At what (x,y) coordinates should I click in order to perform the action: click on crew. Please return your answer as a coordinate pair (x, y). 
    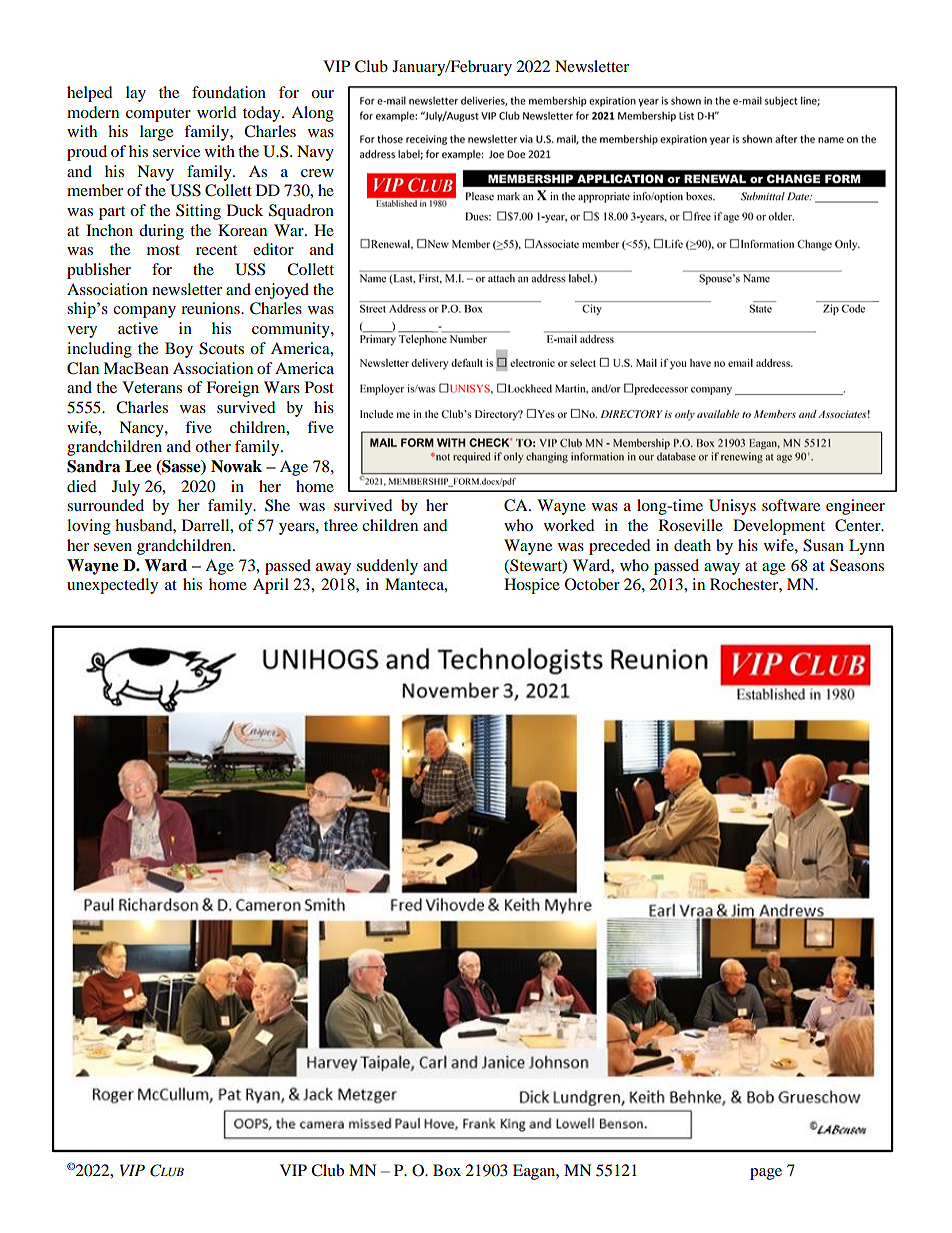
    Looking at the image, I should click on (317, 173).
